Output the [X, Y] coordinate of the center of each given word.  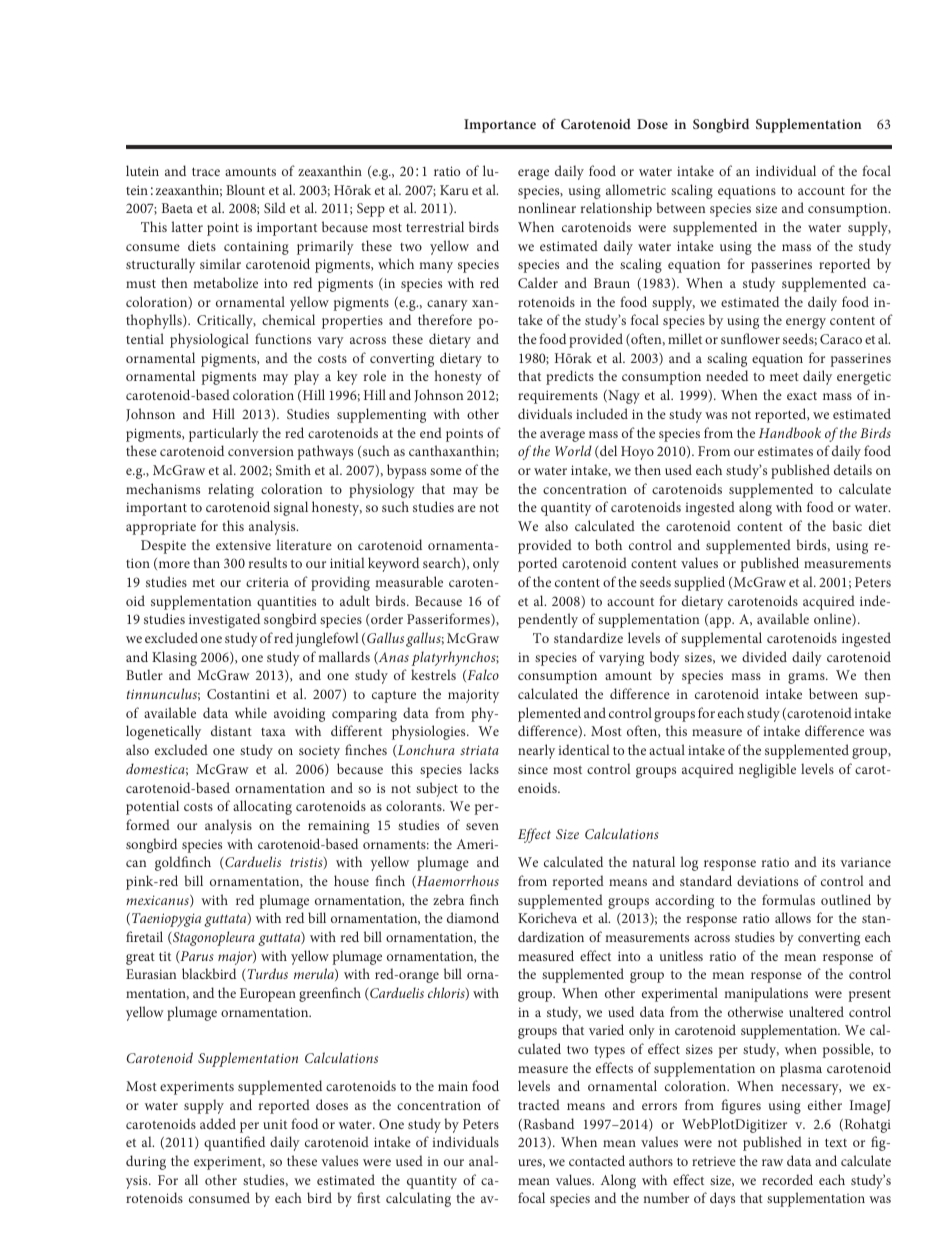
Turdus [267, 973]
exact [802, 396]
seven [482, 826]
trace [206, 171]
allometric [636, 189]
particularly [224, 434]
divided [764, 656]
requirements [558, 397]
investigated [224, 620]
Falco [482, 675]
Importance [500, 126]
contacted [597, 1160]
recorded [787, 1179]
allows [793, 917]
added [218, 1123]
